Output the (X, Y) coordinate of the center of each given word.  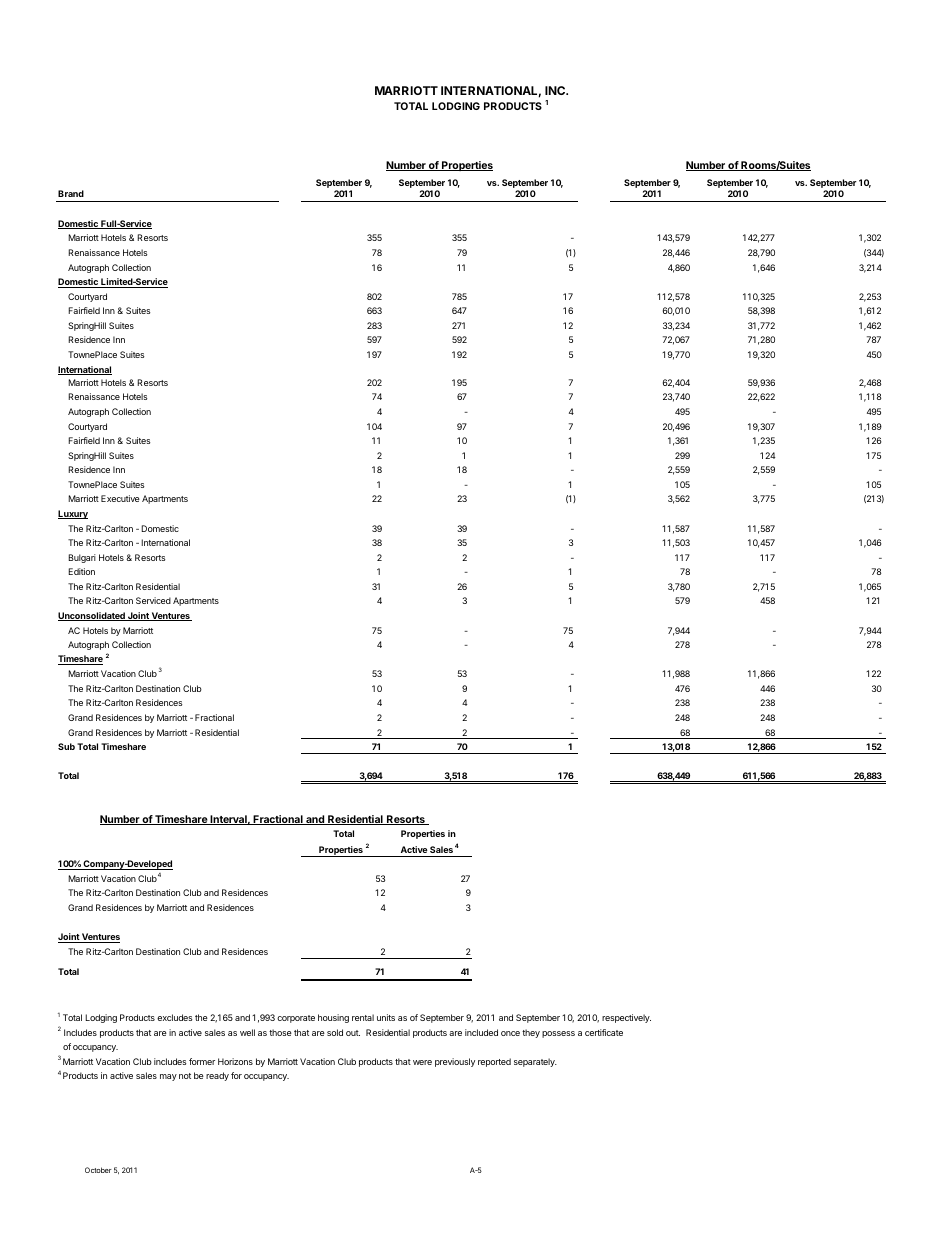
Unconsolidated (92, 616)
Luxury (73, 514)
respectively (626, 1018)
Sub (66, 746)
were (422, 1062)
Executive (120, 498)
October (98, 1170)
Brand (71, 193)
